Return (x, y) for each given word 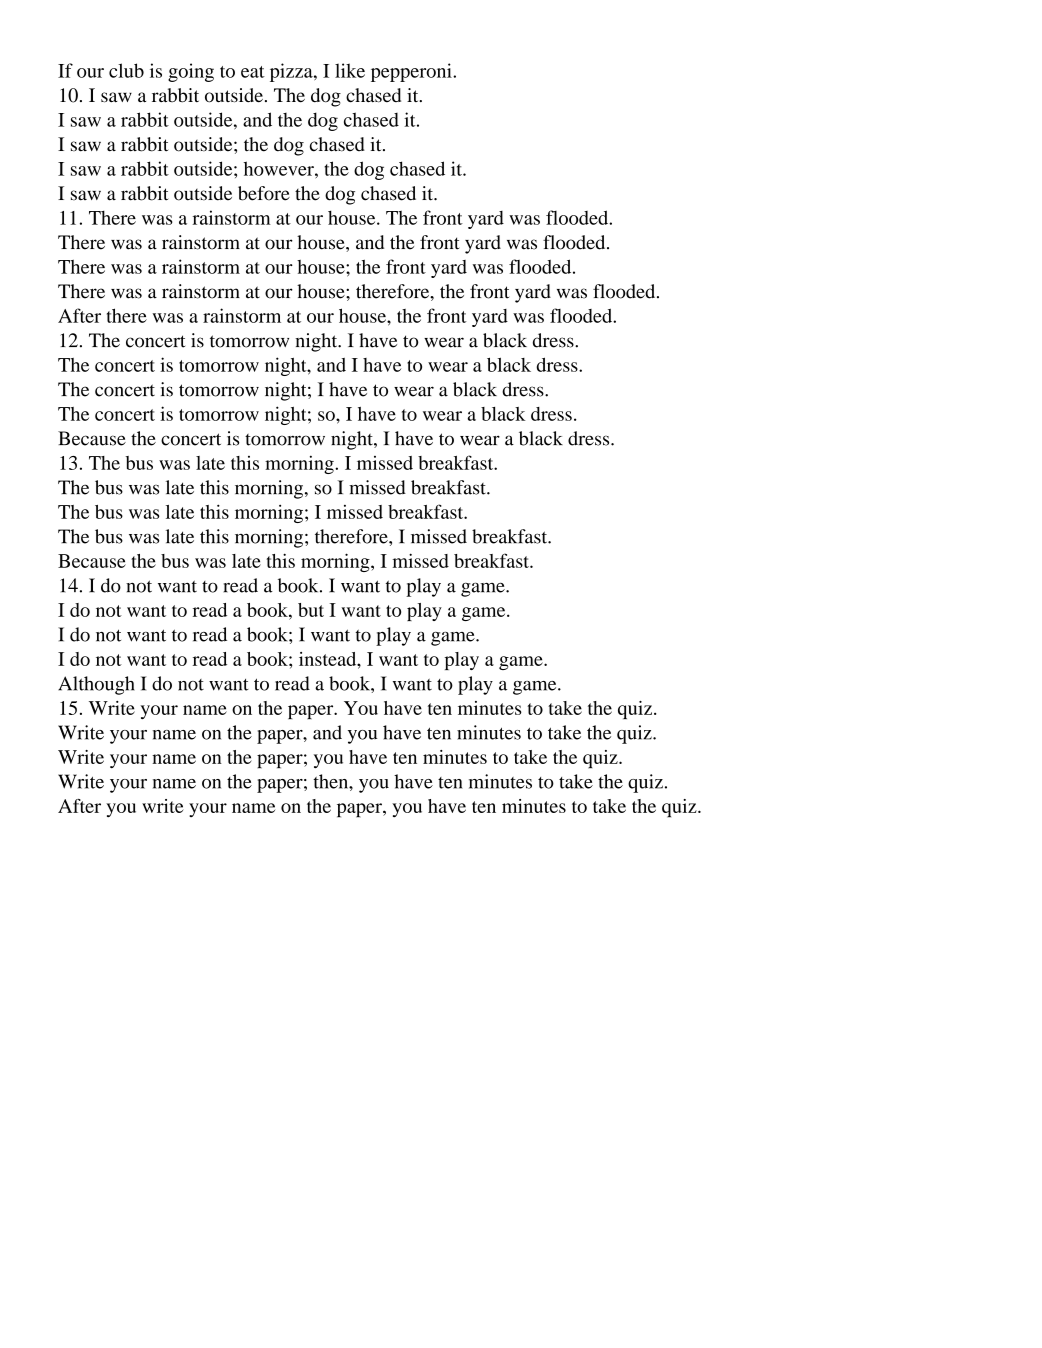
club (126, 70)
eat (253, 72)
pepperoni (412, 72)
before (264, 193)
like (350, 70)
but (311, 610)
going (191, 72)
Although (96, 685)
